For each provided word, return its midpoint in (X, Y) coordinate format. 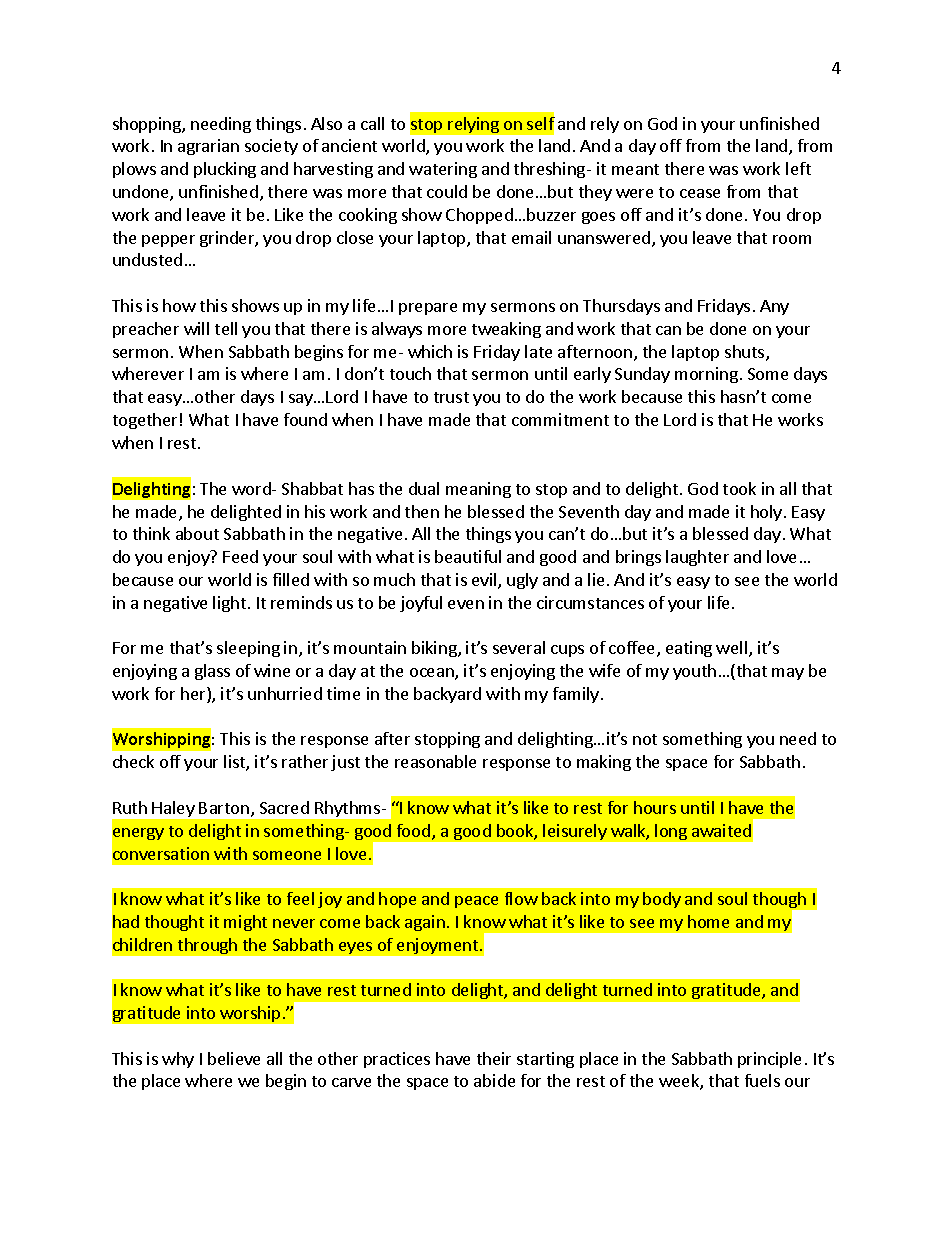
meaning (478, 490)
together (145, 421)
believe (234, 1058)
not (645, 739)
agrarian (208, 147)
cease (700, 193)
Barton (224, 808)
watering (443, 170)
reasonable (435, 761)
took (739, 488)
